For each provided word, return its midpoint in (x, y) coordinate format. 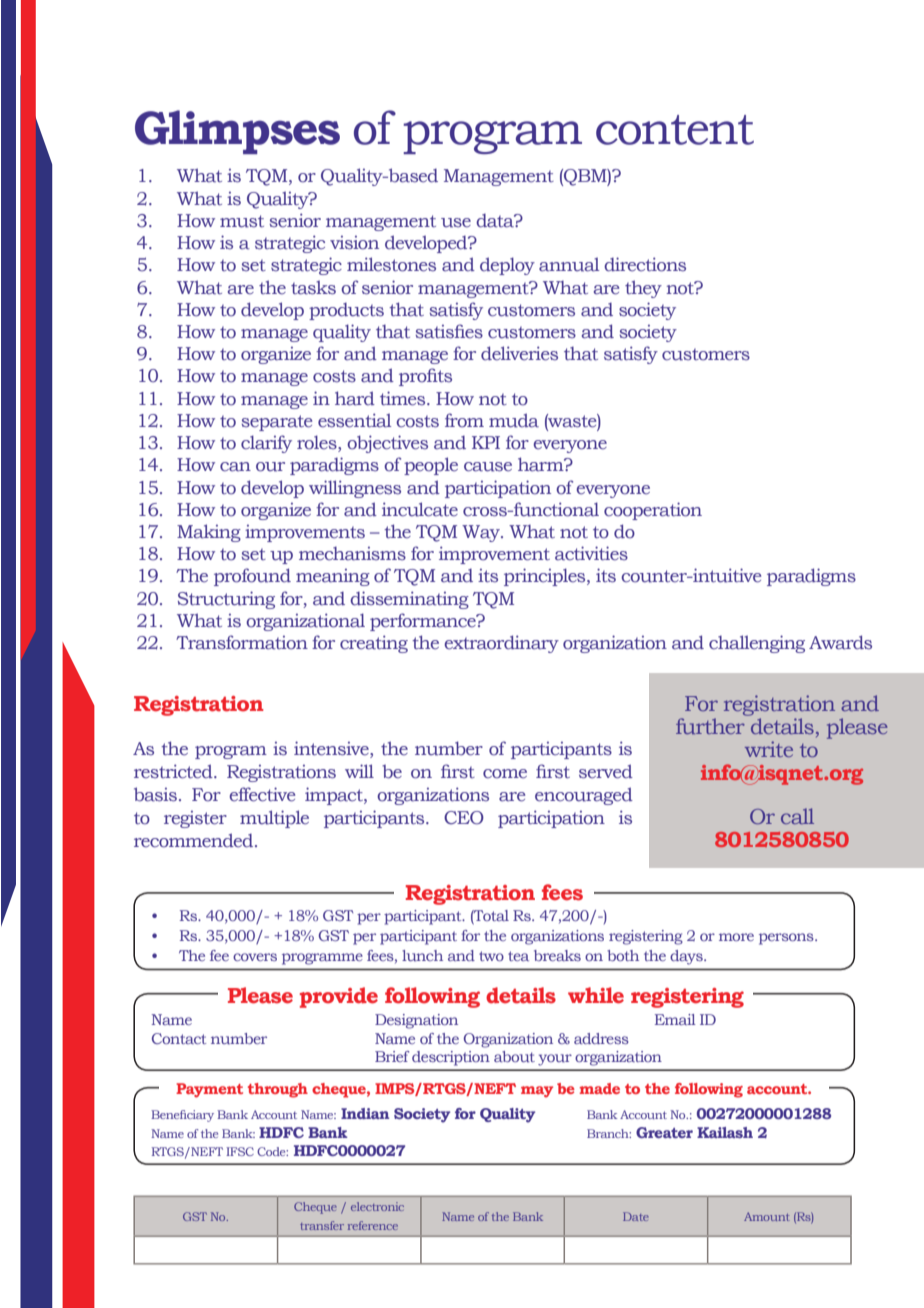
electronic (377, 1206)
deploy (507, 266)
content (675, 130)
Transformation (242, 642)
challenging (757, 644)
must (242, 221)
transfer (322, 1225)
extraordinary (501, 644)
